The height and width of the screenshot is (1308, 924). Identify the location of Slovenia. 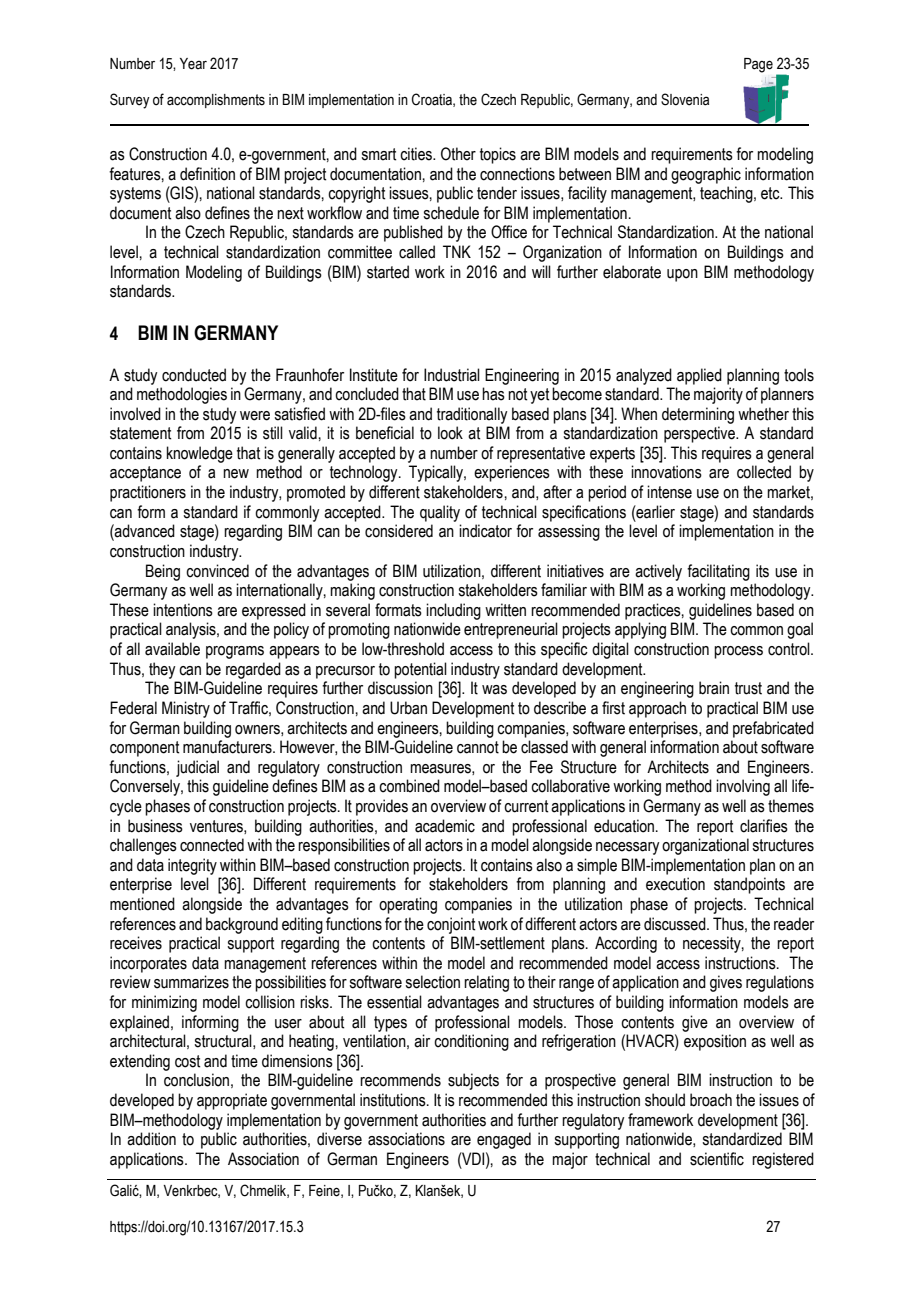
(685, 99).
